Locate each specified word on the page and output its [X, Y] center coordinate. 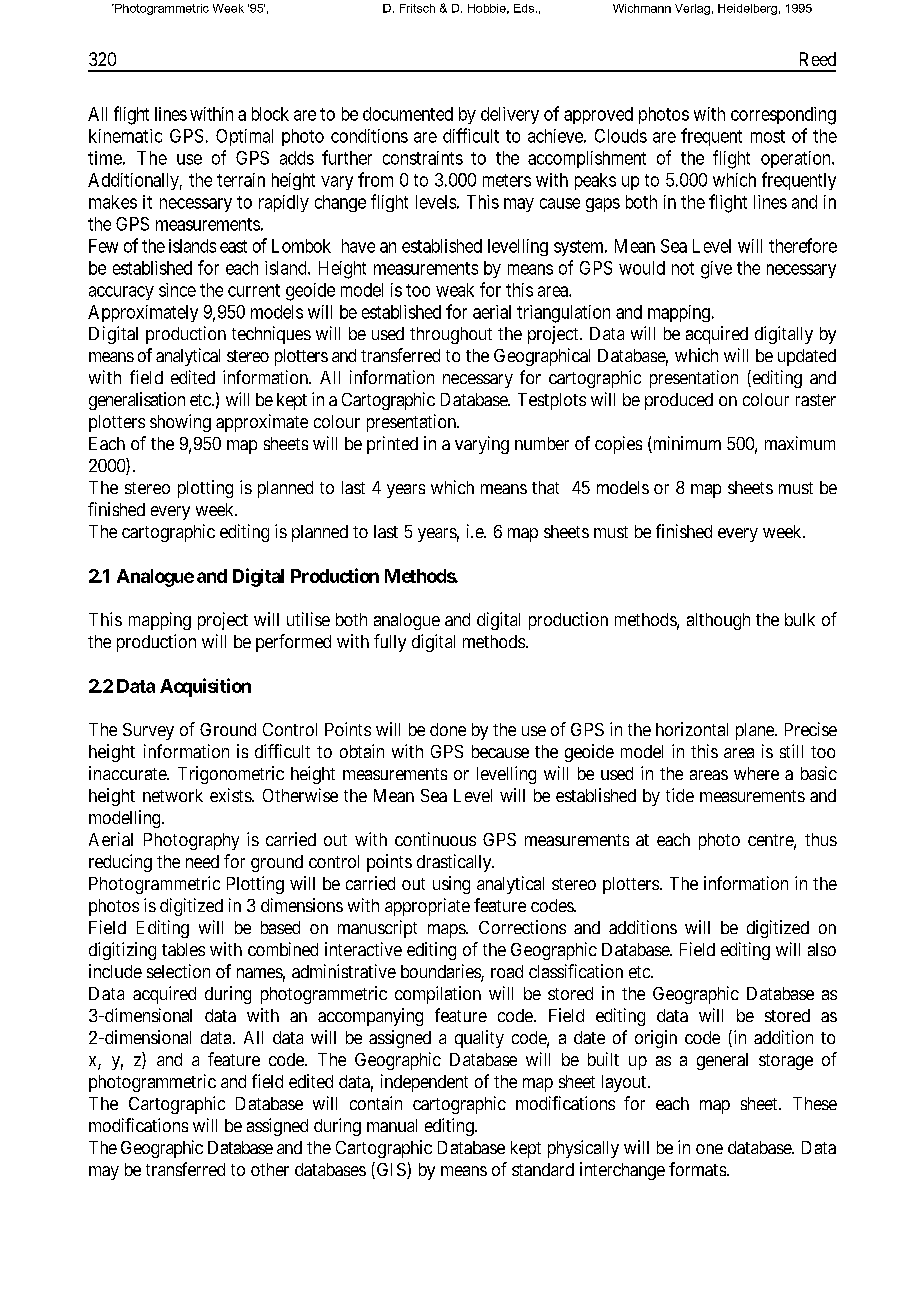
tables [183, 949]
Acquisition [205, 687]
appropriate [427, 907]
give [716, 270]
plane [756, 731]
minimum [686, 444]
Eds [524, 8]
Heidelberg [747, 9]
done [448, 729]
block [270, 114]
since [177, 290]
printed [392, 445]
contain [376, 1103]
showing [180, 423]
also [822, 949]
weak [455, 290]
